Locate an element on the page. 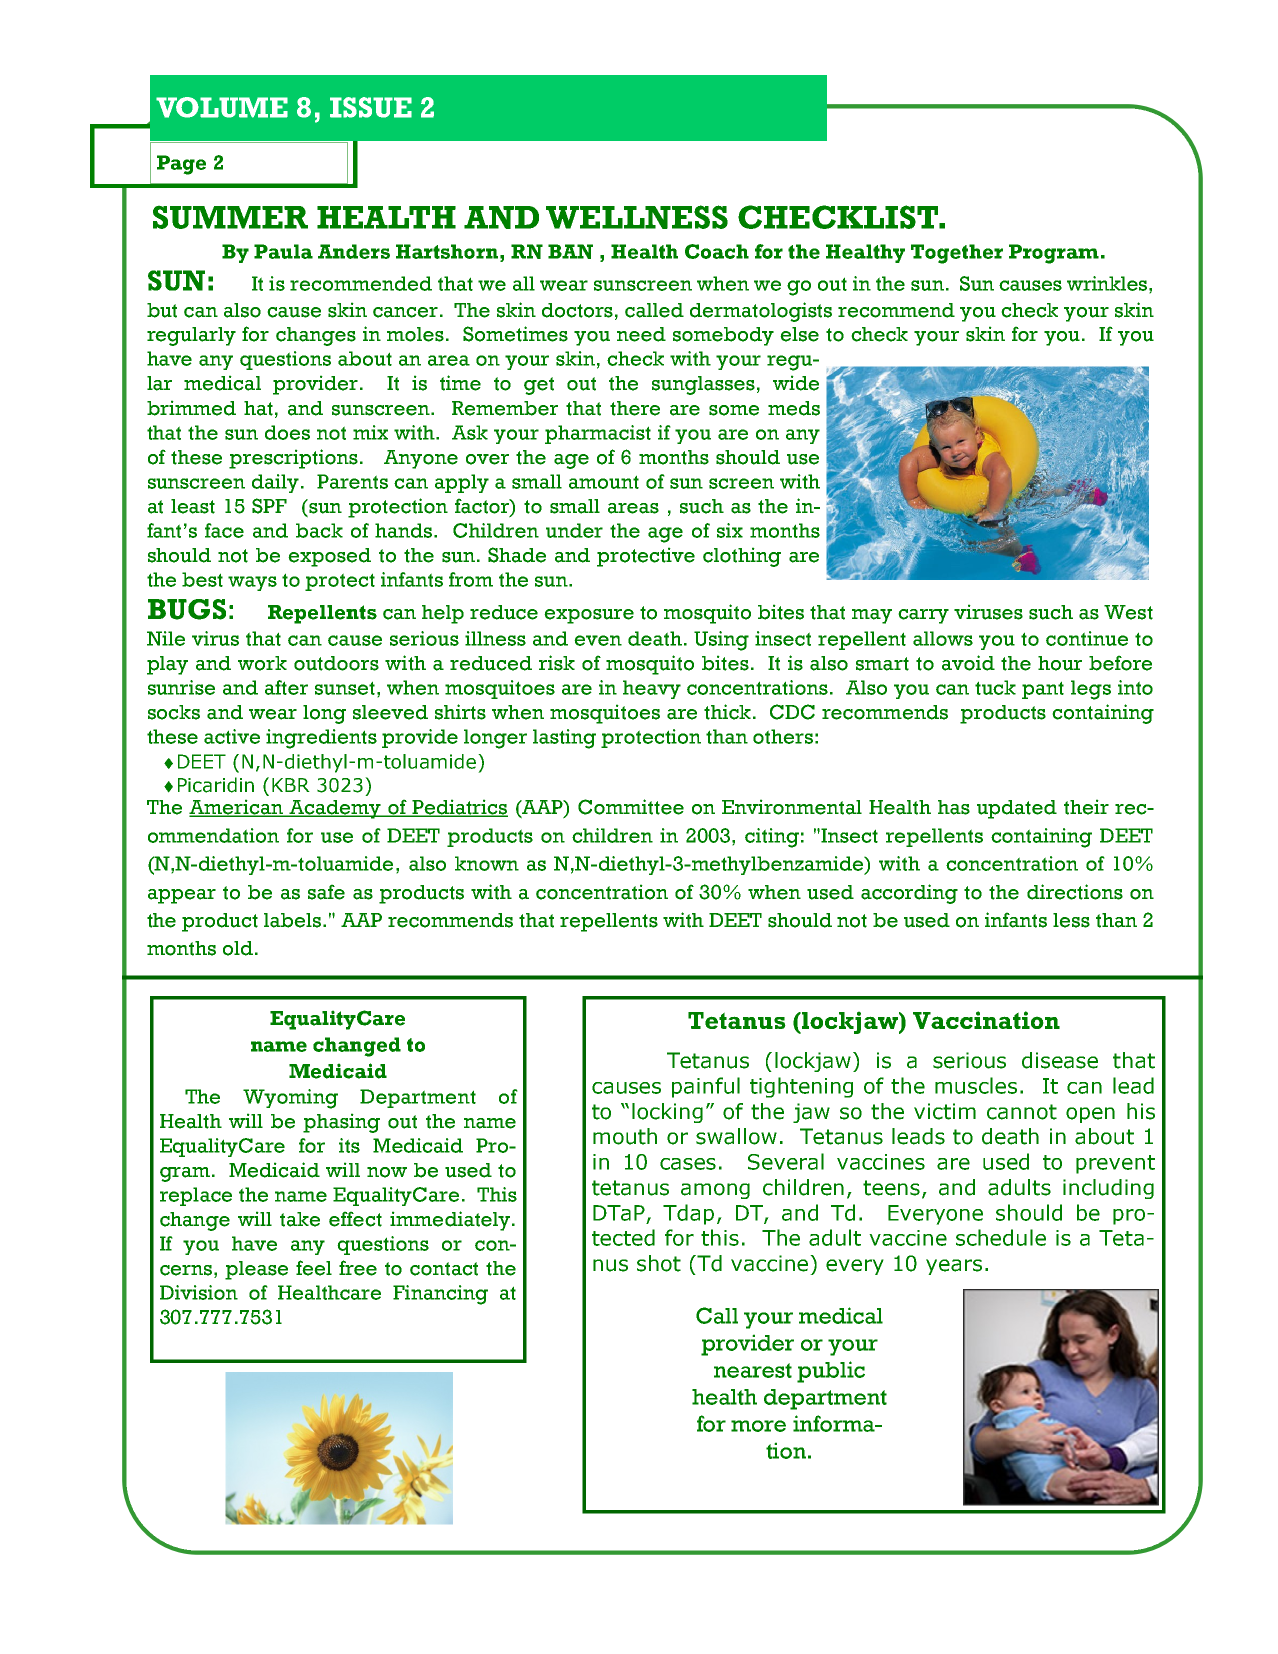 The image size is (1278, 1654). carry is located at coordinates (923, 616).
